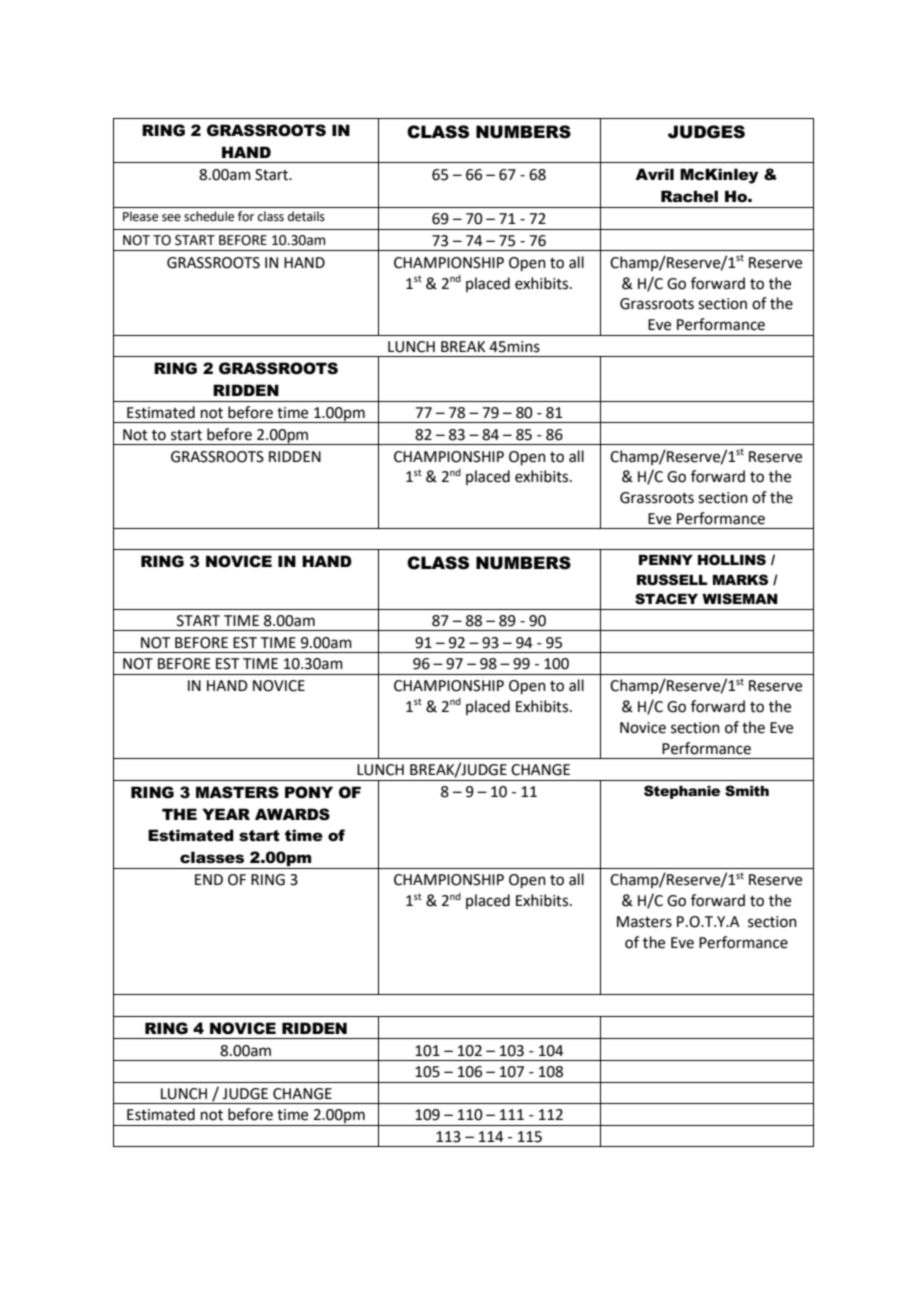  What do you see at coordinates (306, 216) in the image?
I see `details` at bounding box center [306, 216].
